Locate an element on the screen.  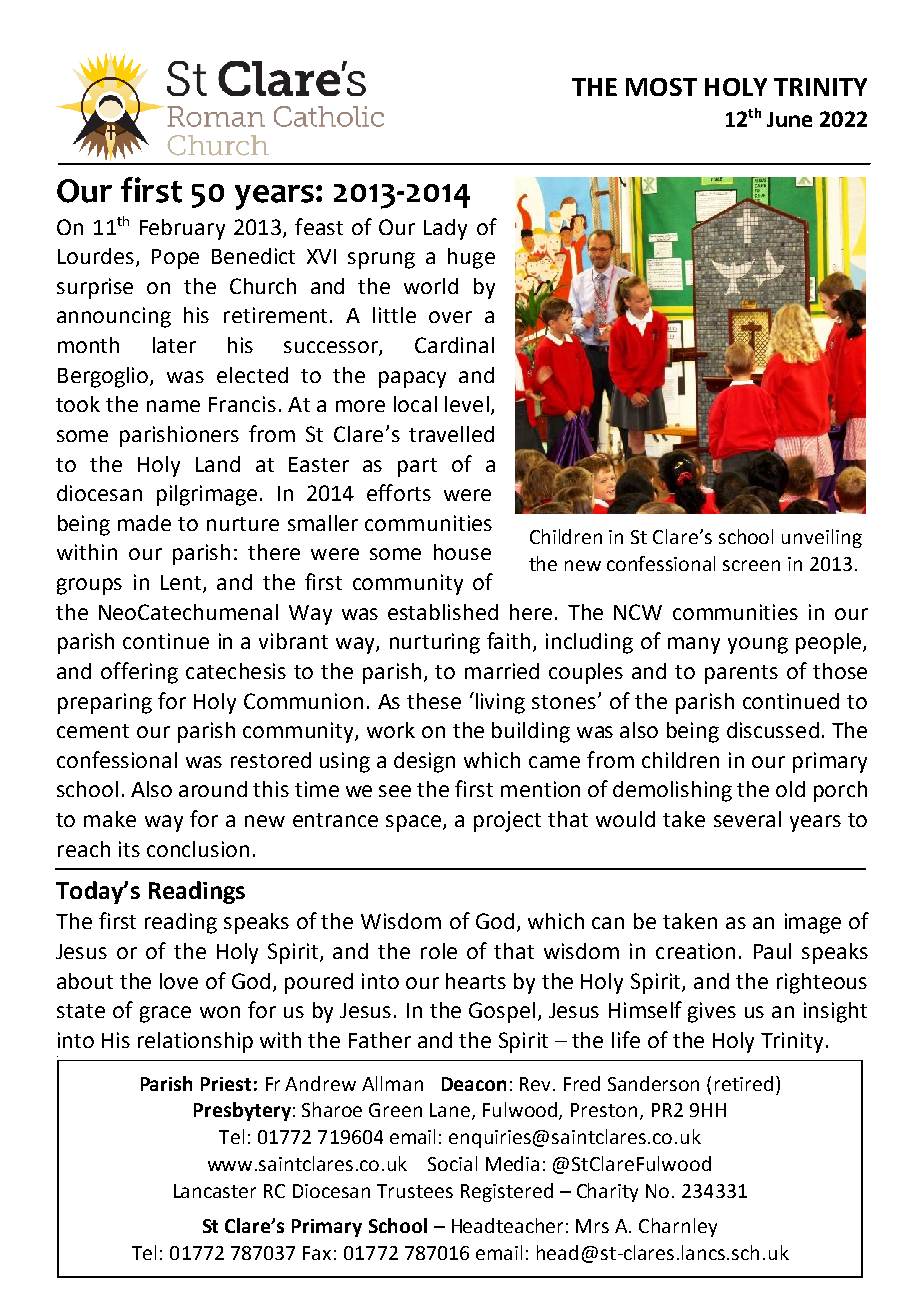
June is located at coordinates (789, 119).
